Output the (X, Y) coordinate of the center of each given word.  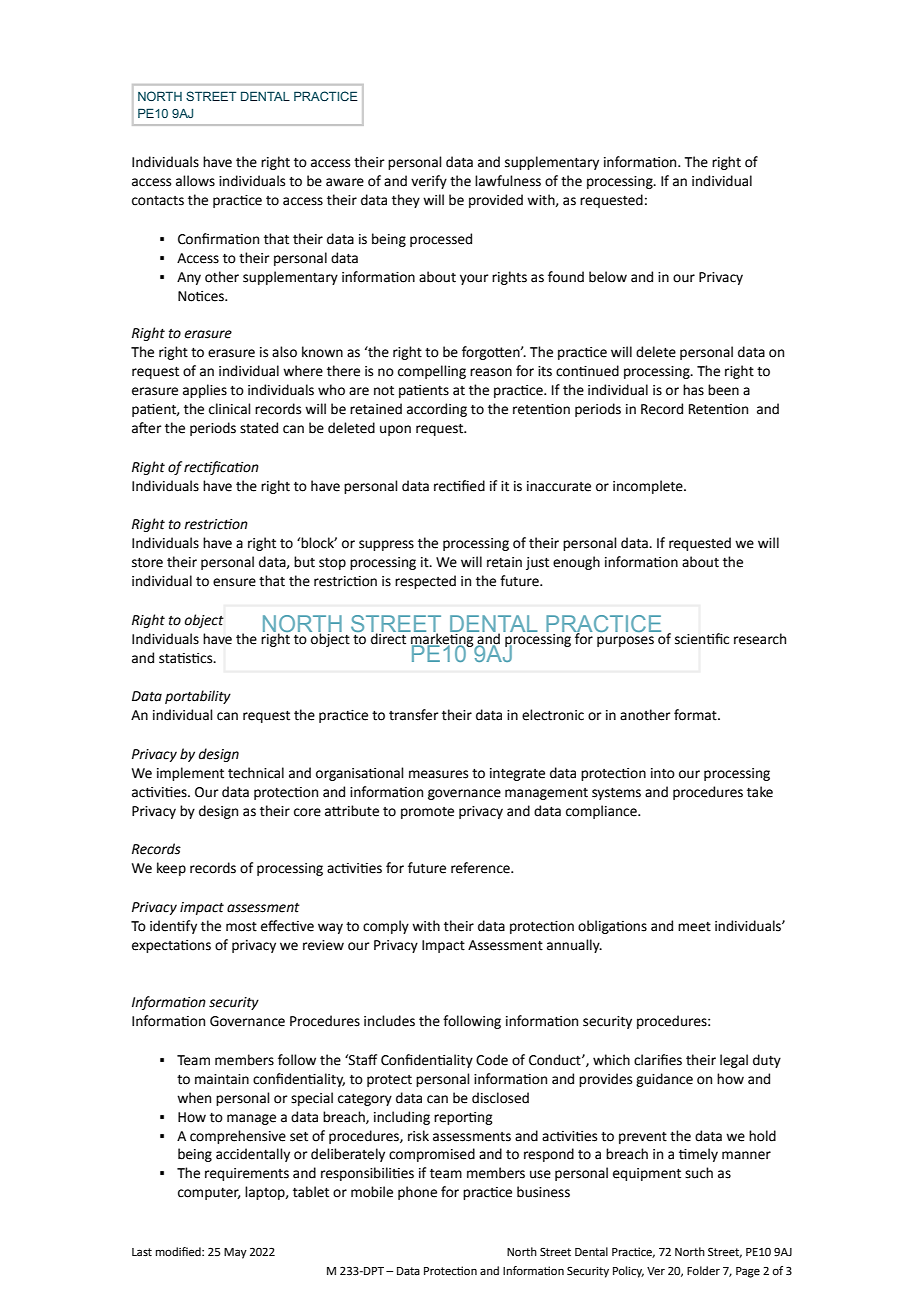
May (235, 1253)
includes (389, 1021)
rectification (221, 468)
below (608, 277)
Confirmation (218, 239)
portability (198, 697)
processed (441, 240)
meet (694, 927)
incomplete (649, 487)
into (663, 773)
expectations (171, 946)
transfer (414, 715)
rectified (459, 486)
